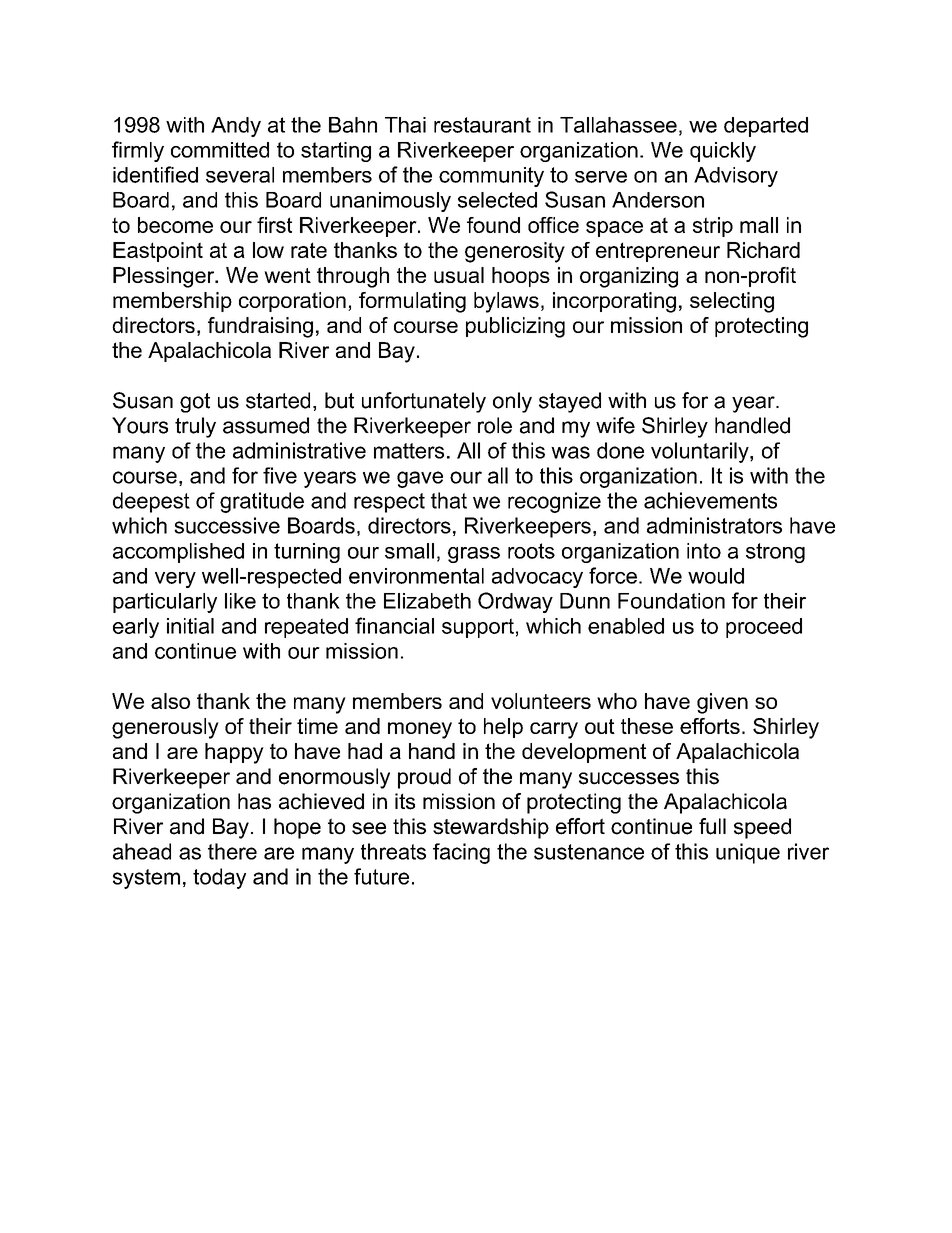  What do you see at coordinates (220, 150) in the page?
I see `committed` at bounding box center [220, 150].
